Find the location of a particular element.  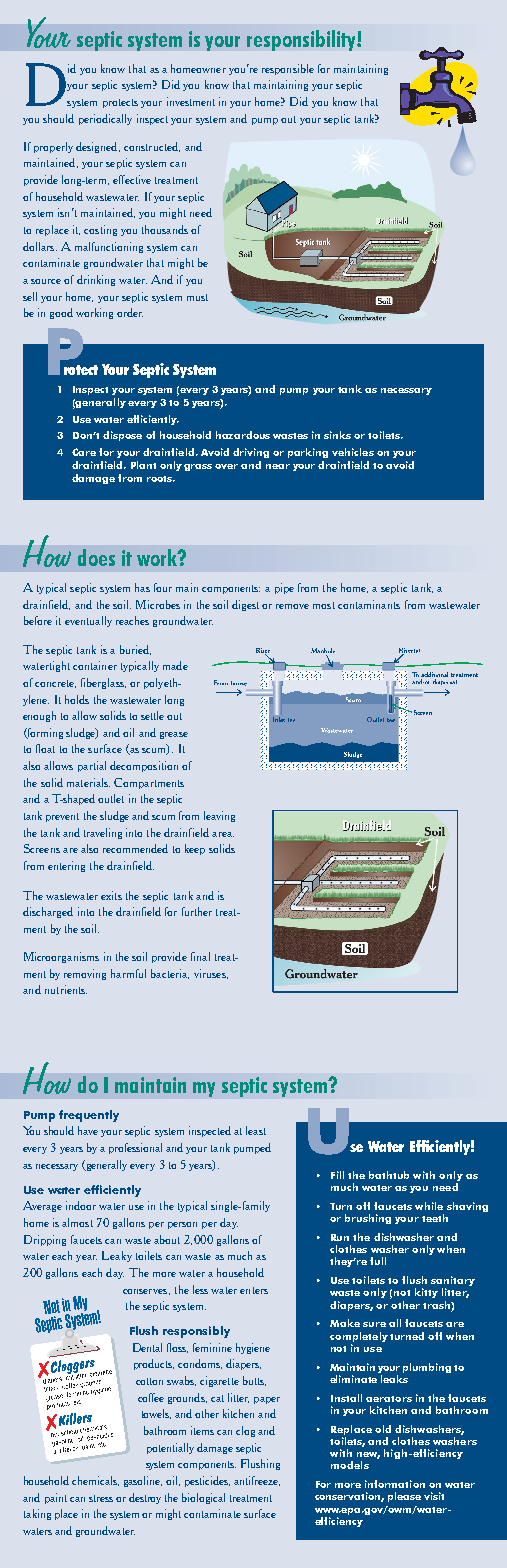

antifreeze is located at coordinates (257, 1481).
